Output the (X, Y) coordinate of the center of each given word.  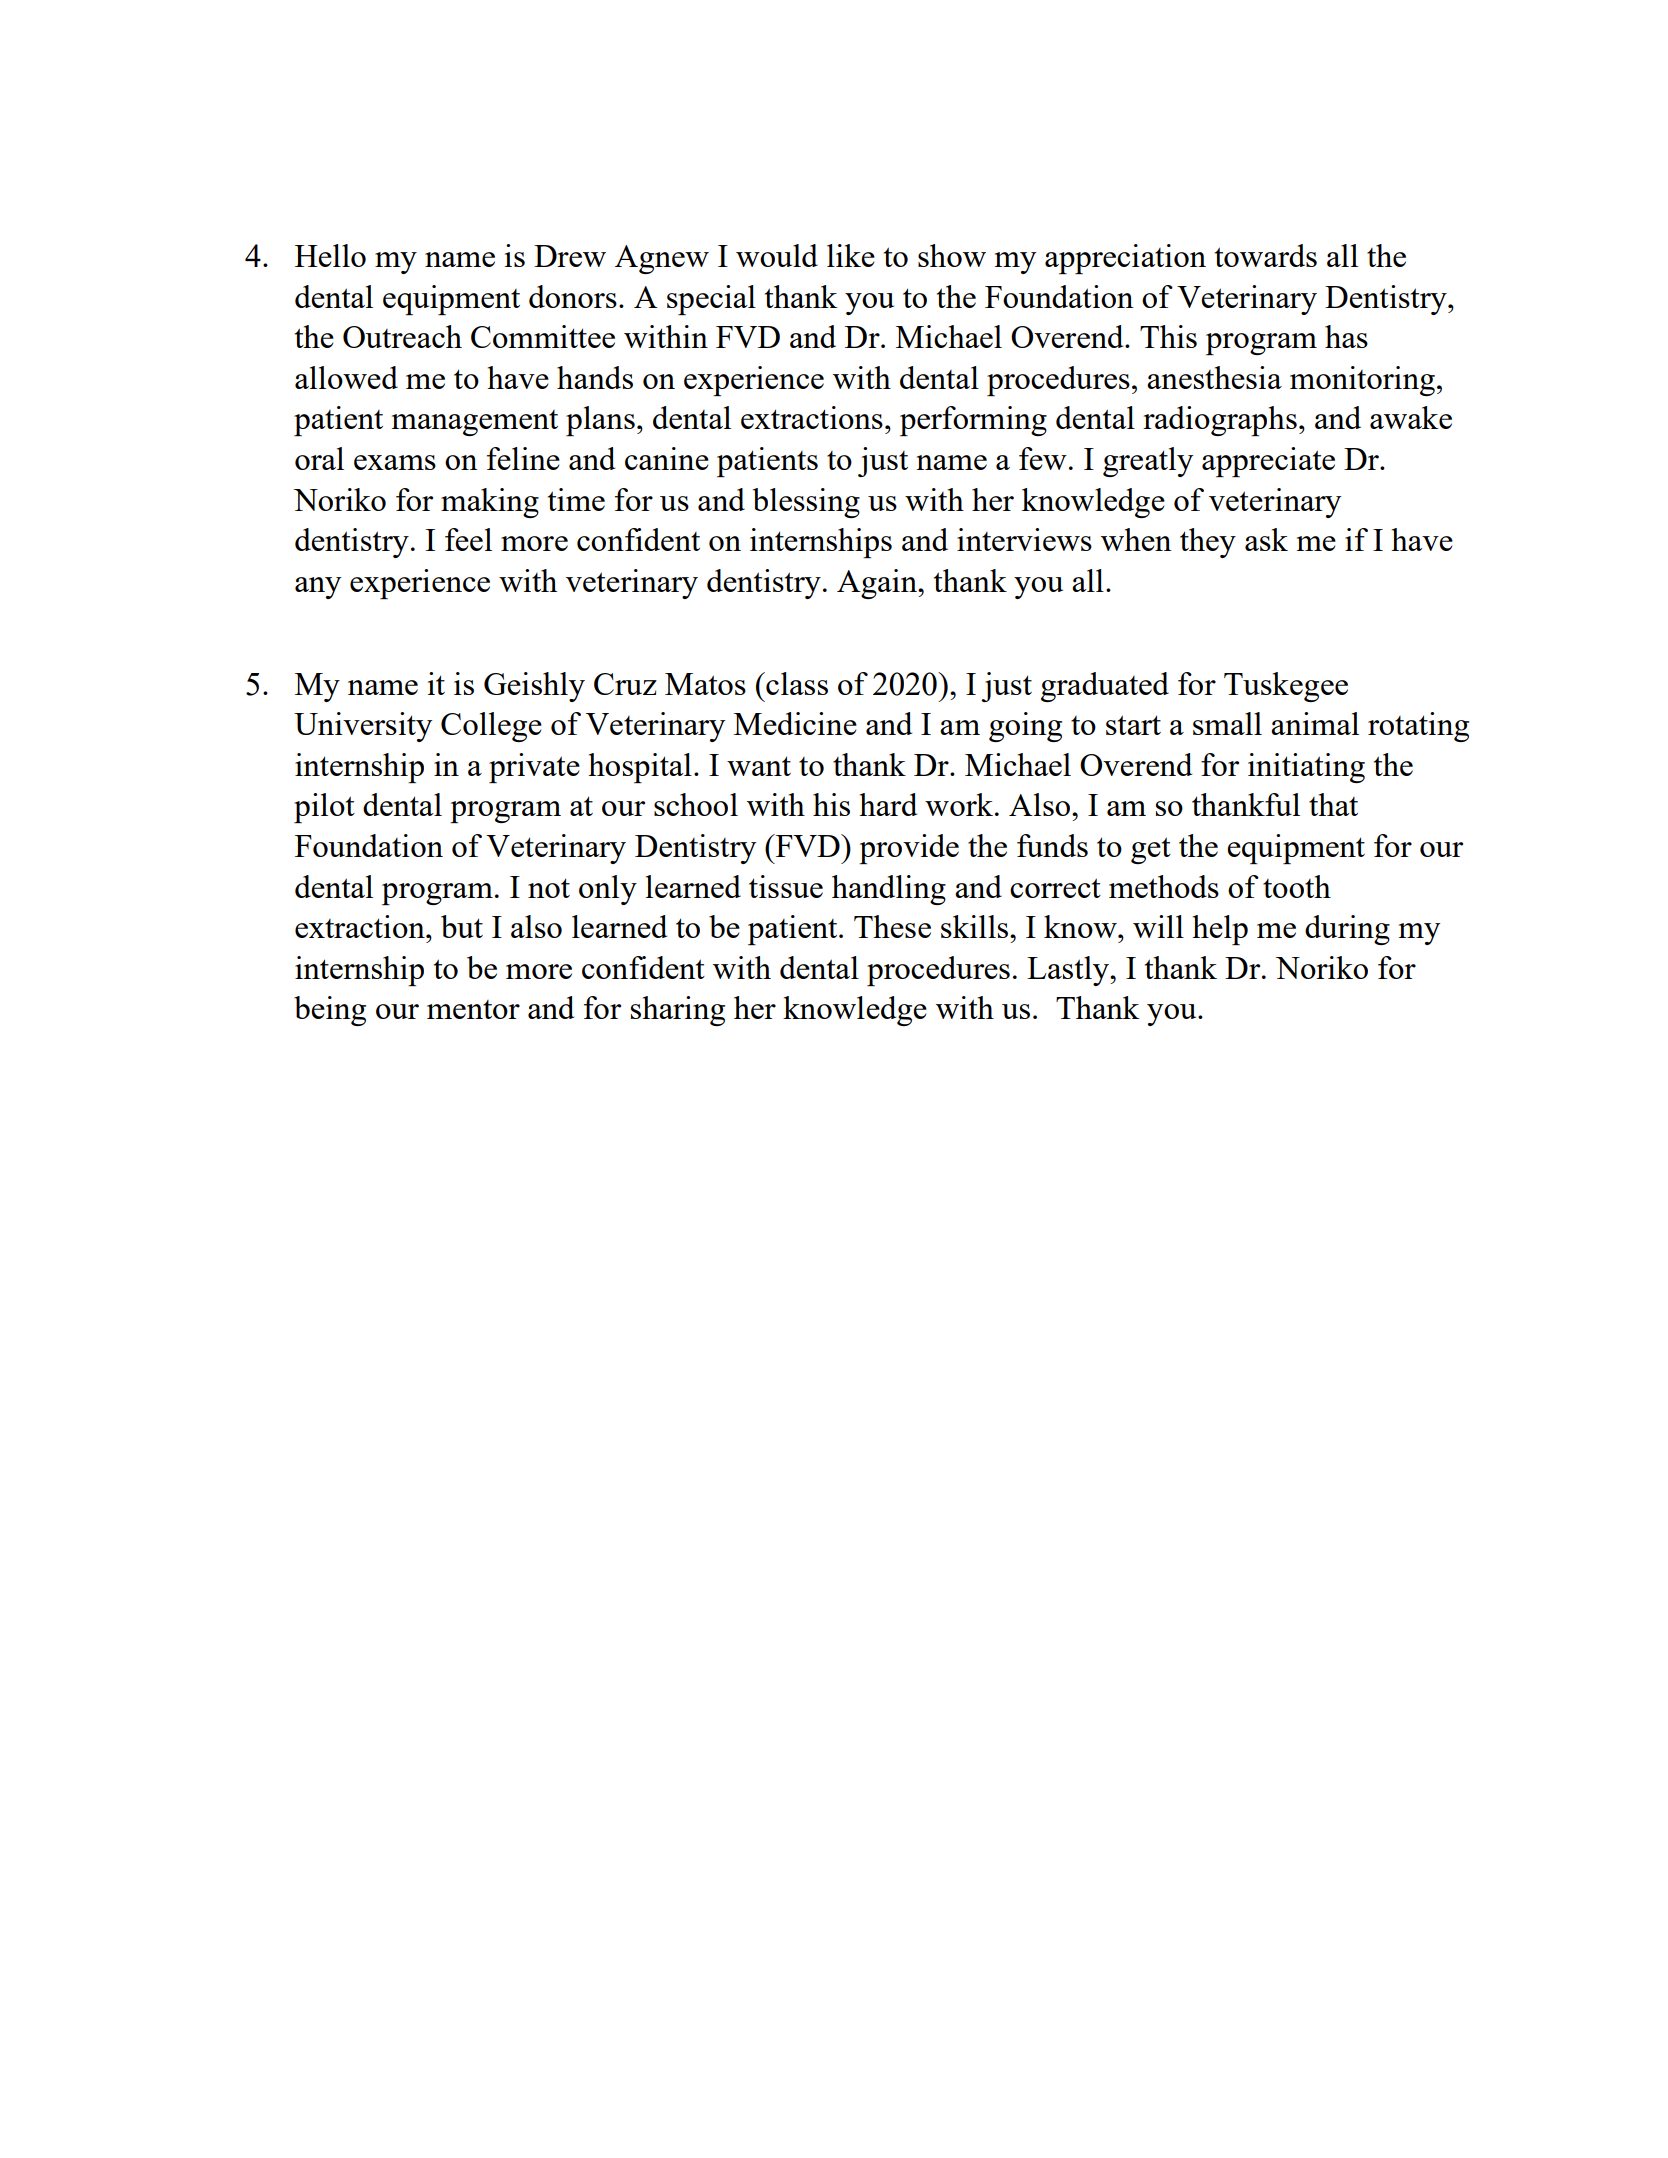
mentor (473, 1009)
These (892, 926)
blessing (806, 503)
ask (1266, 539)
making (490, 503)
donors (573, 296)
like (851, 255)
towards (1266, 255)
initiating (1306, 768)
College (491, 727)
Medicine (795, 723)
